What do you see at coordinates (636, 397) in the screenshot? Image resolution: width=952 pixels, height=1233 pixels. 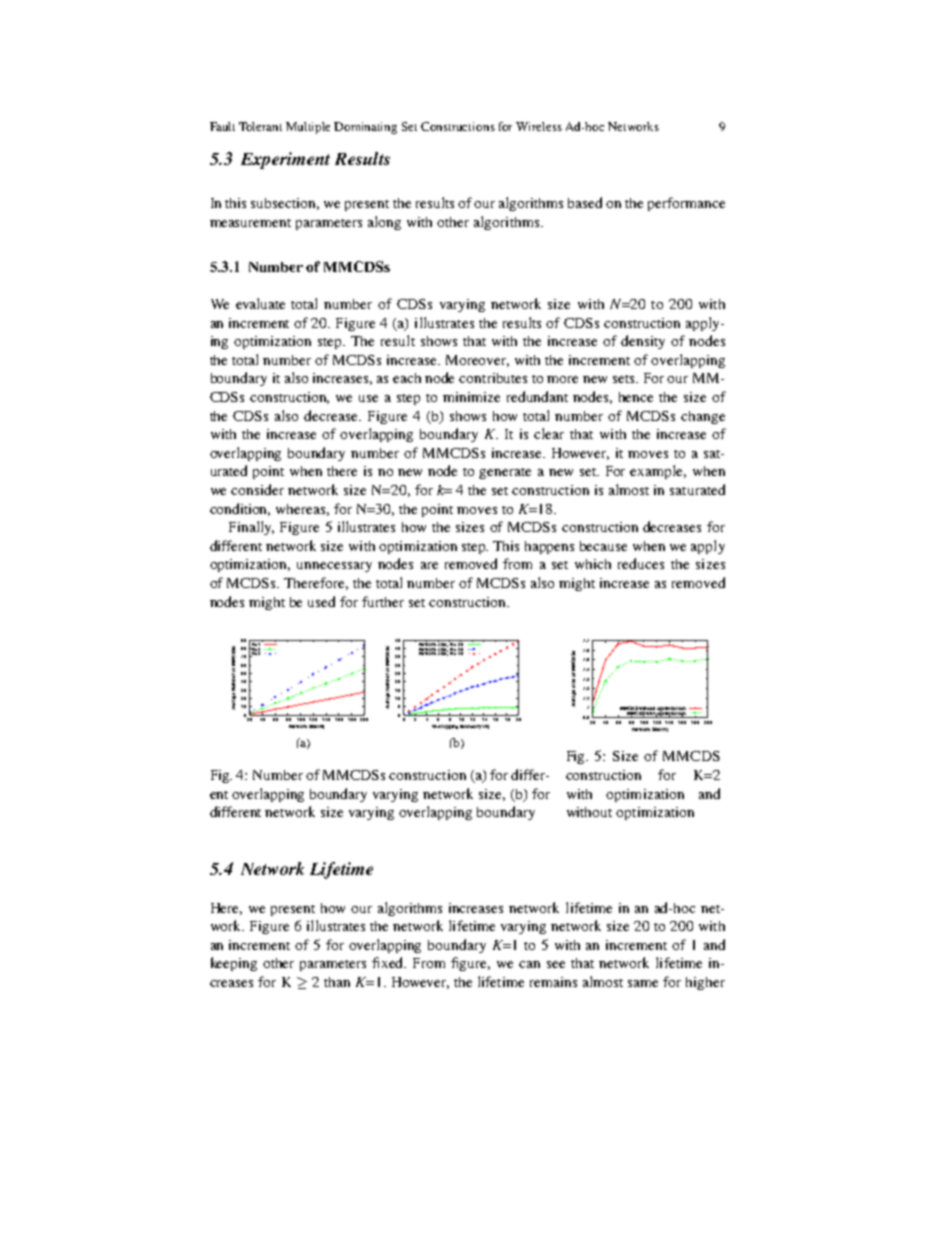 I see `hence` at bounding box center [636, 397].
